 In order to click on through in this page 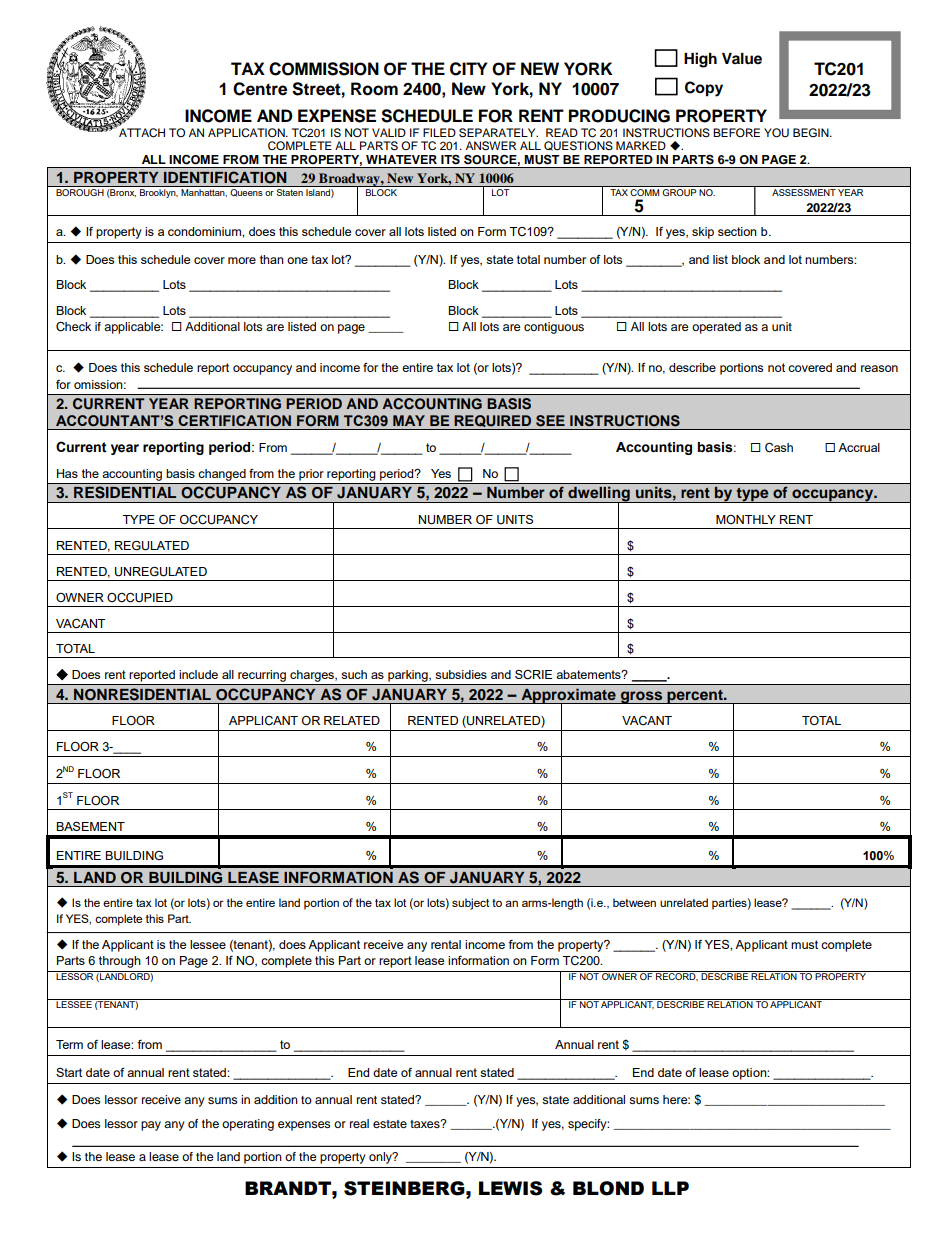, I will do `click(120, 962)`.
